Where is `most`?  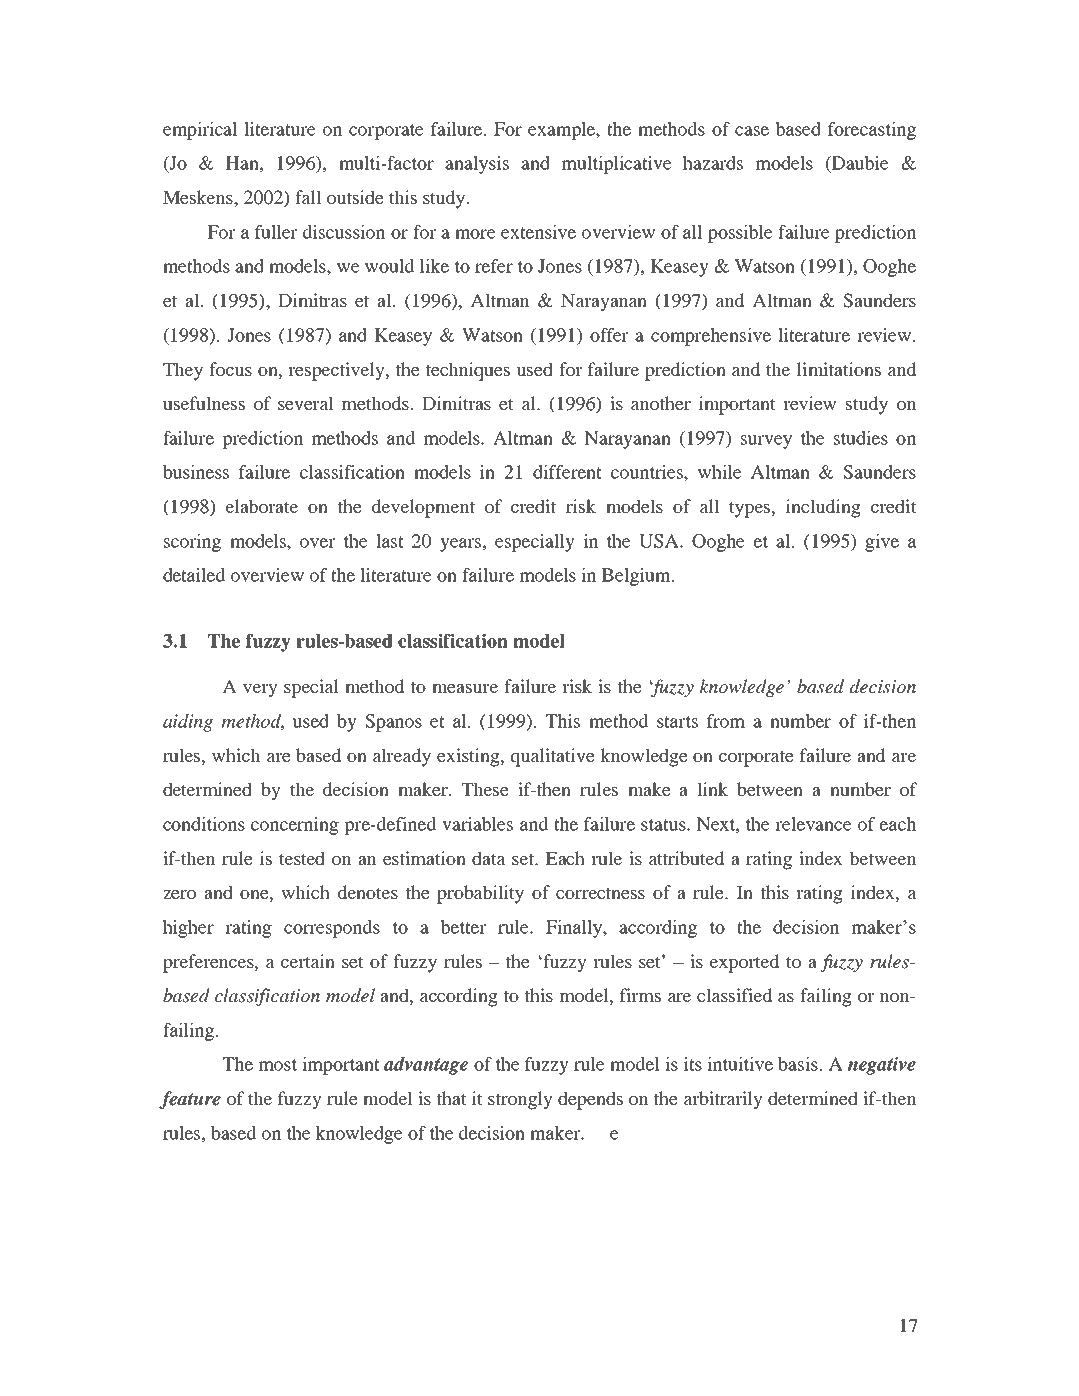
most is located at coordinates (278, 1065).
